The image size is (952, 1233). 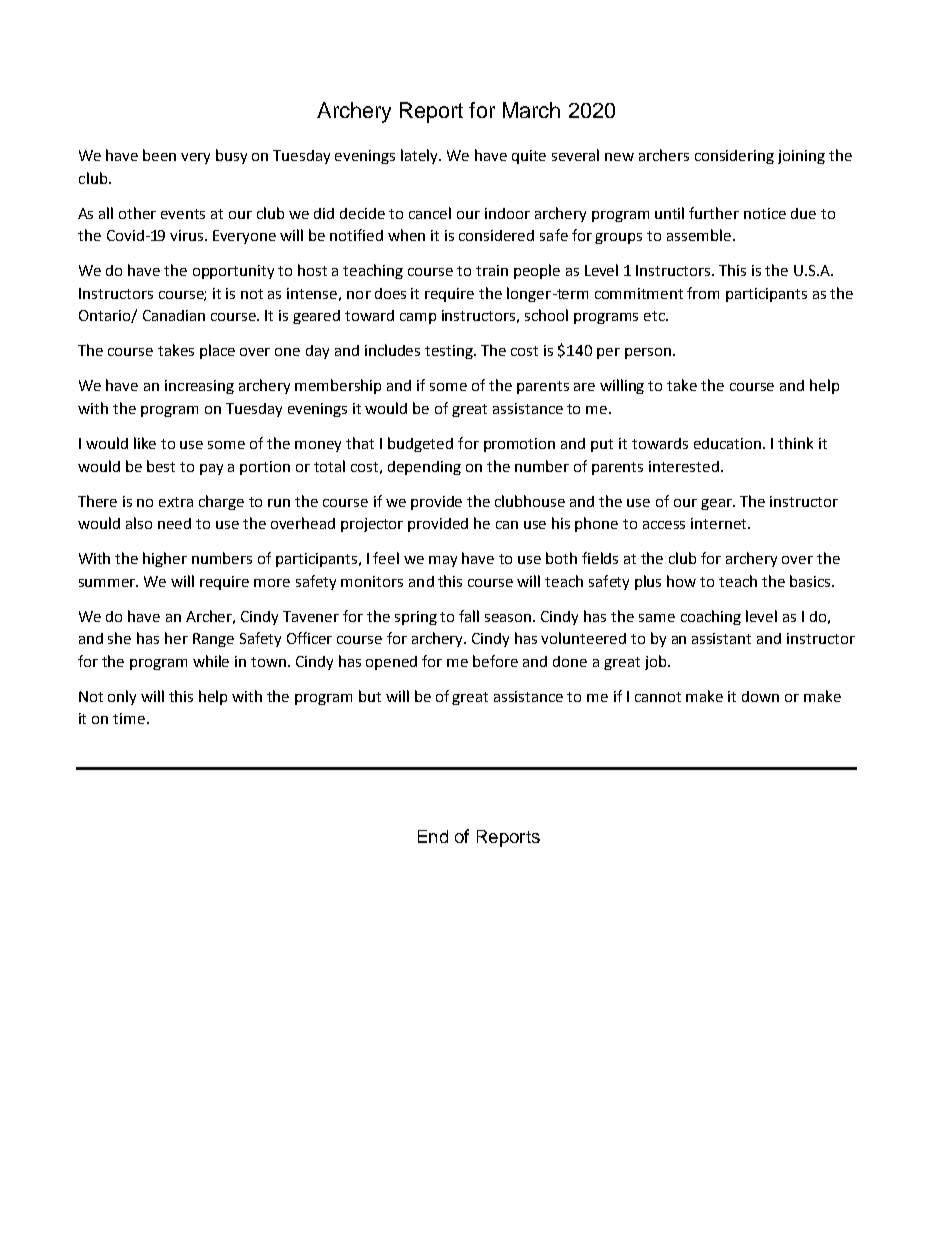 I want to click on considering, so click(x=734, y=157).
